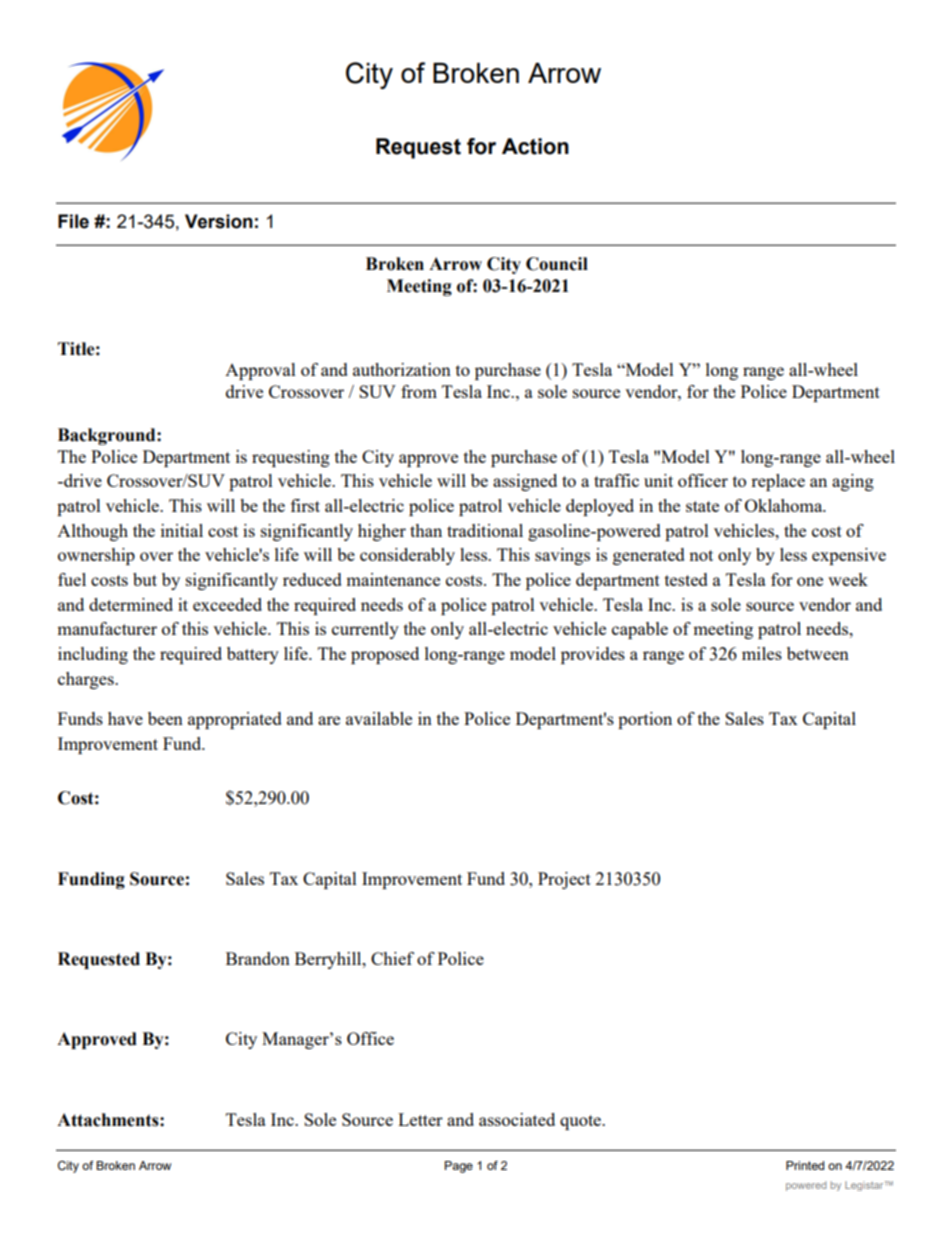  I want to click on Letter, so click(420, 1119).
